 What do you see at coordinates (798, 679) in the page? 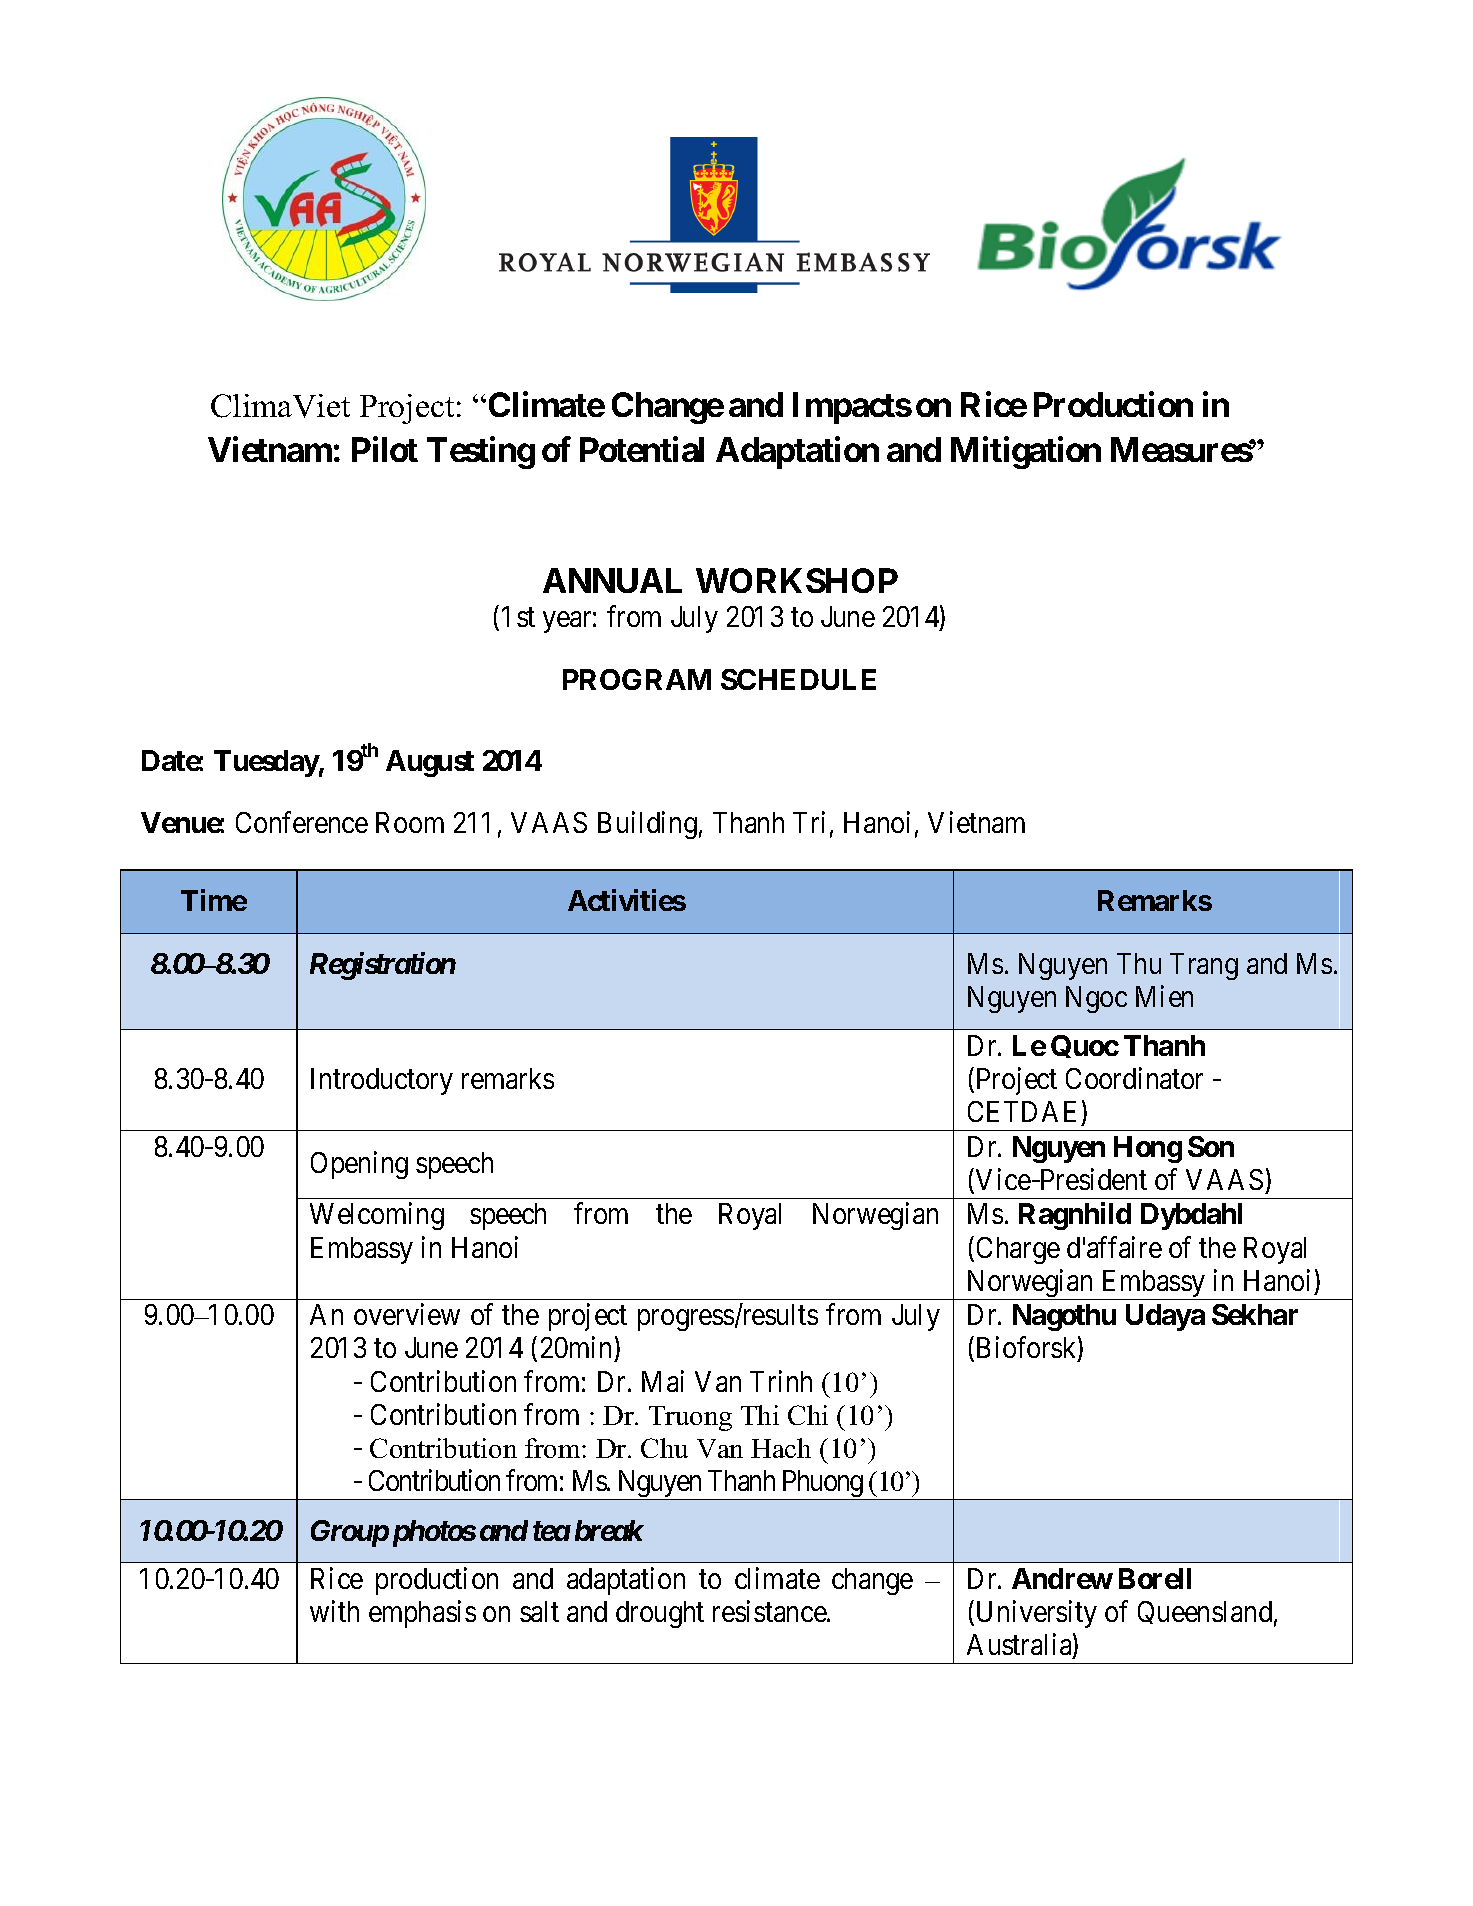
I see `SCHEDULE` at bounding box center [798, 679].
